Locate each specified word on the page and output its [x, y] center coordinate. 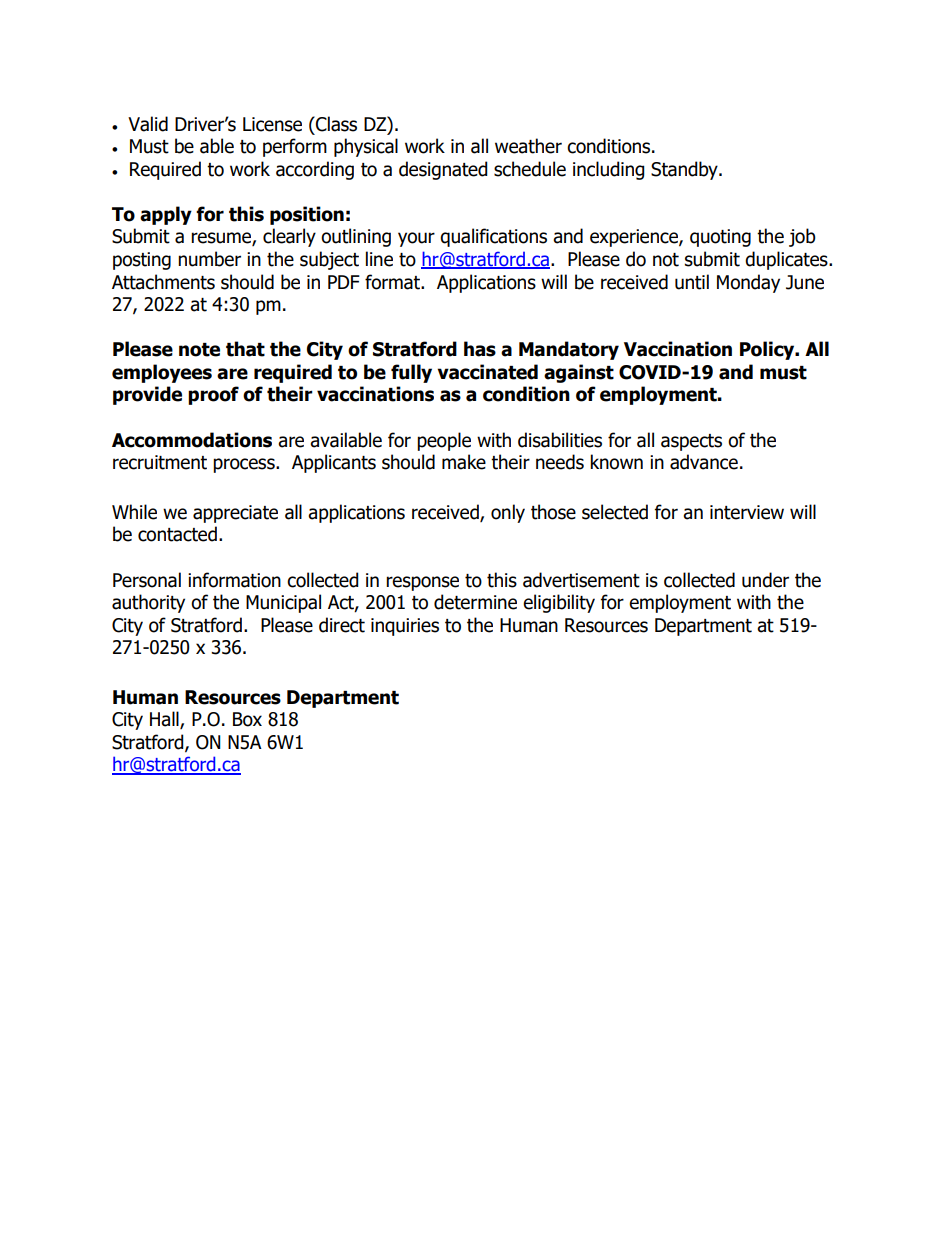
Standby [685, 170]
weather [528, 146]
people [444, 441]
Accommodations [192, 440]
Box [247, 719]
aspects [691, 442]
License [272, 124]
